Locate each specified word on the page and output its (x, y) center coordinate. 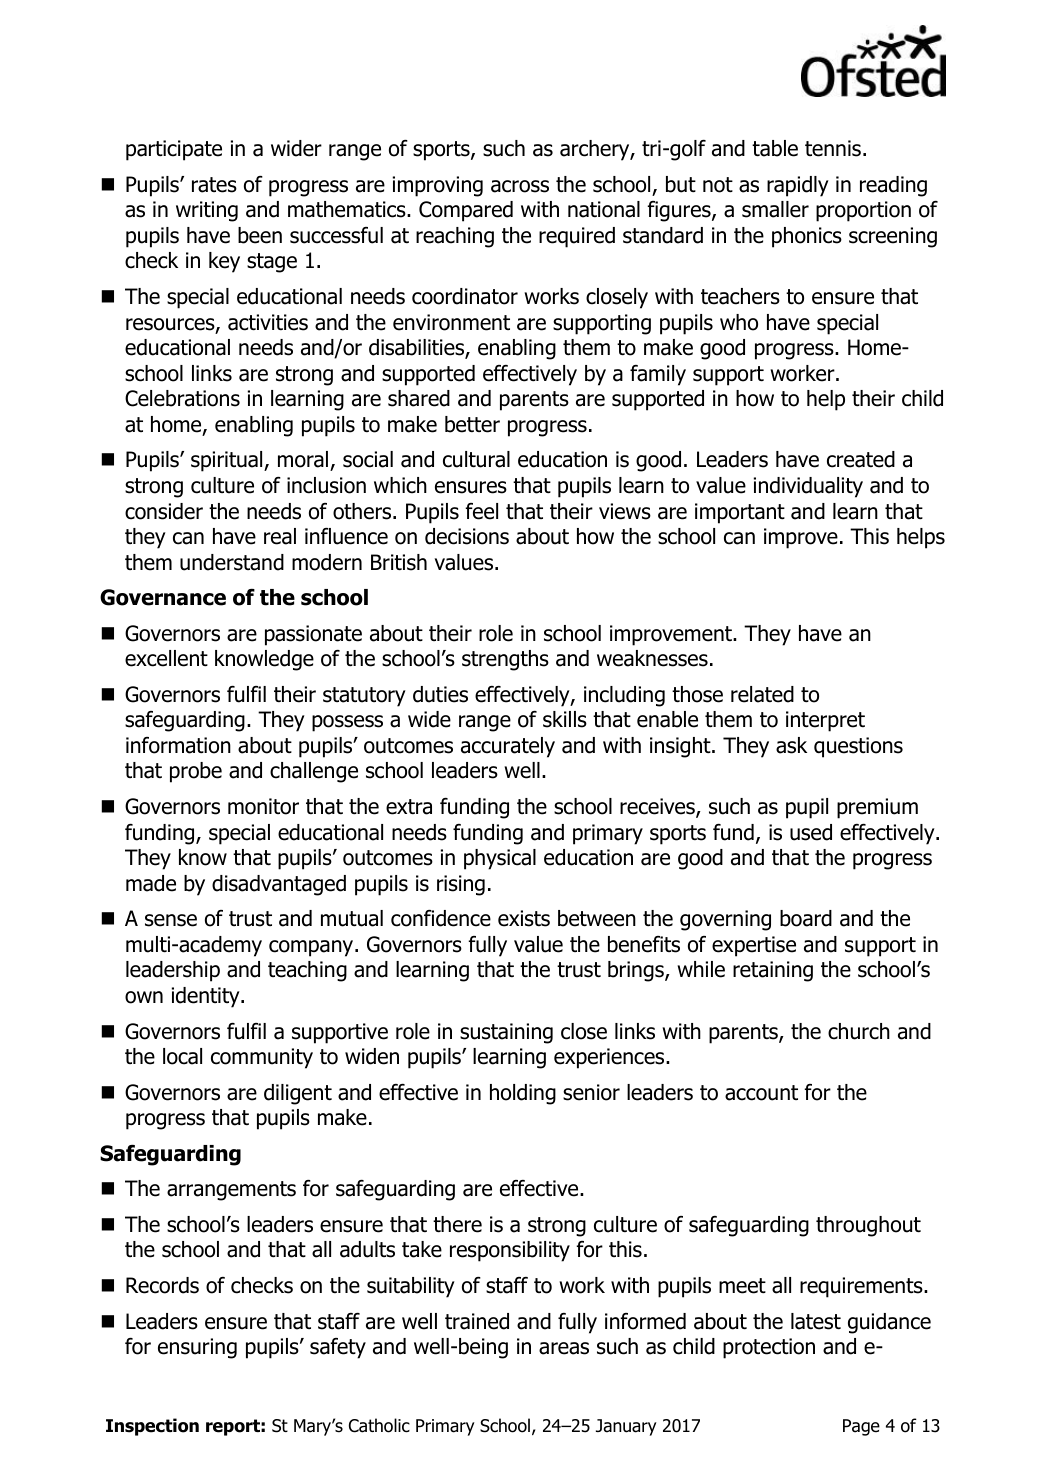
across (520, 186)
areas (564, 1348)
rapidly (798, 186)
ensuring (197, 1348)
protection (769, 1348)
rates (214, 185)
